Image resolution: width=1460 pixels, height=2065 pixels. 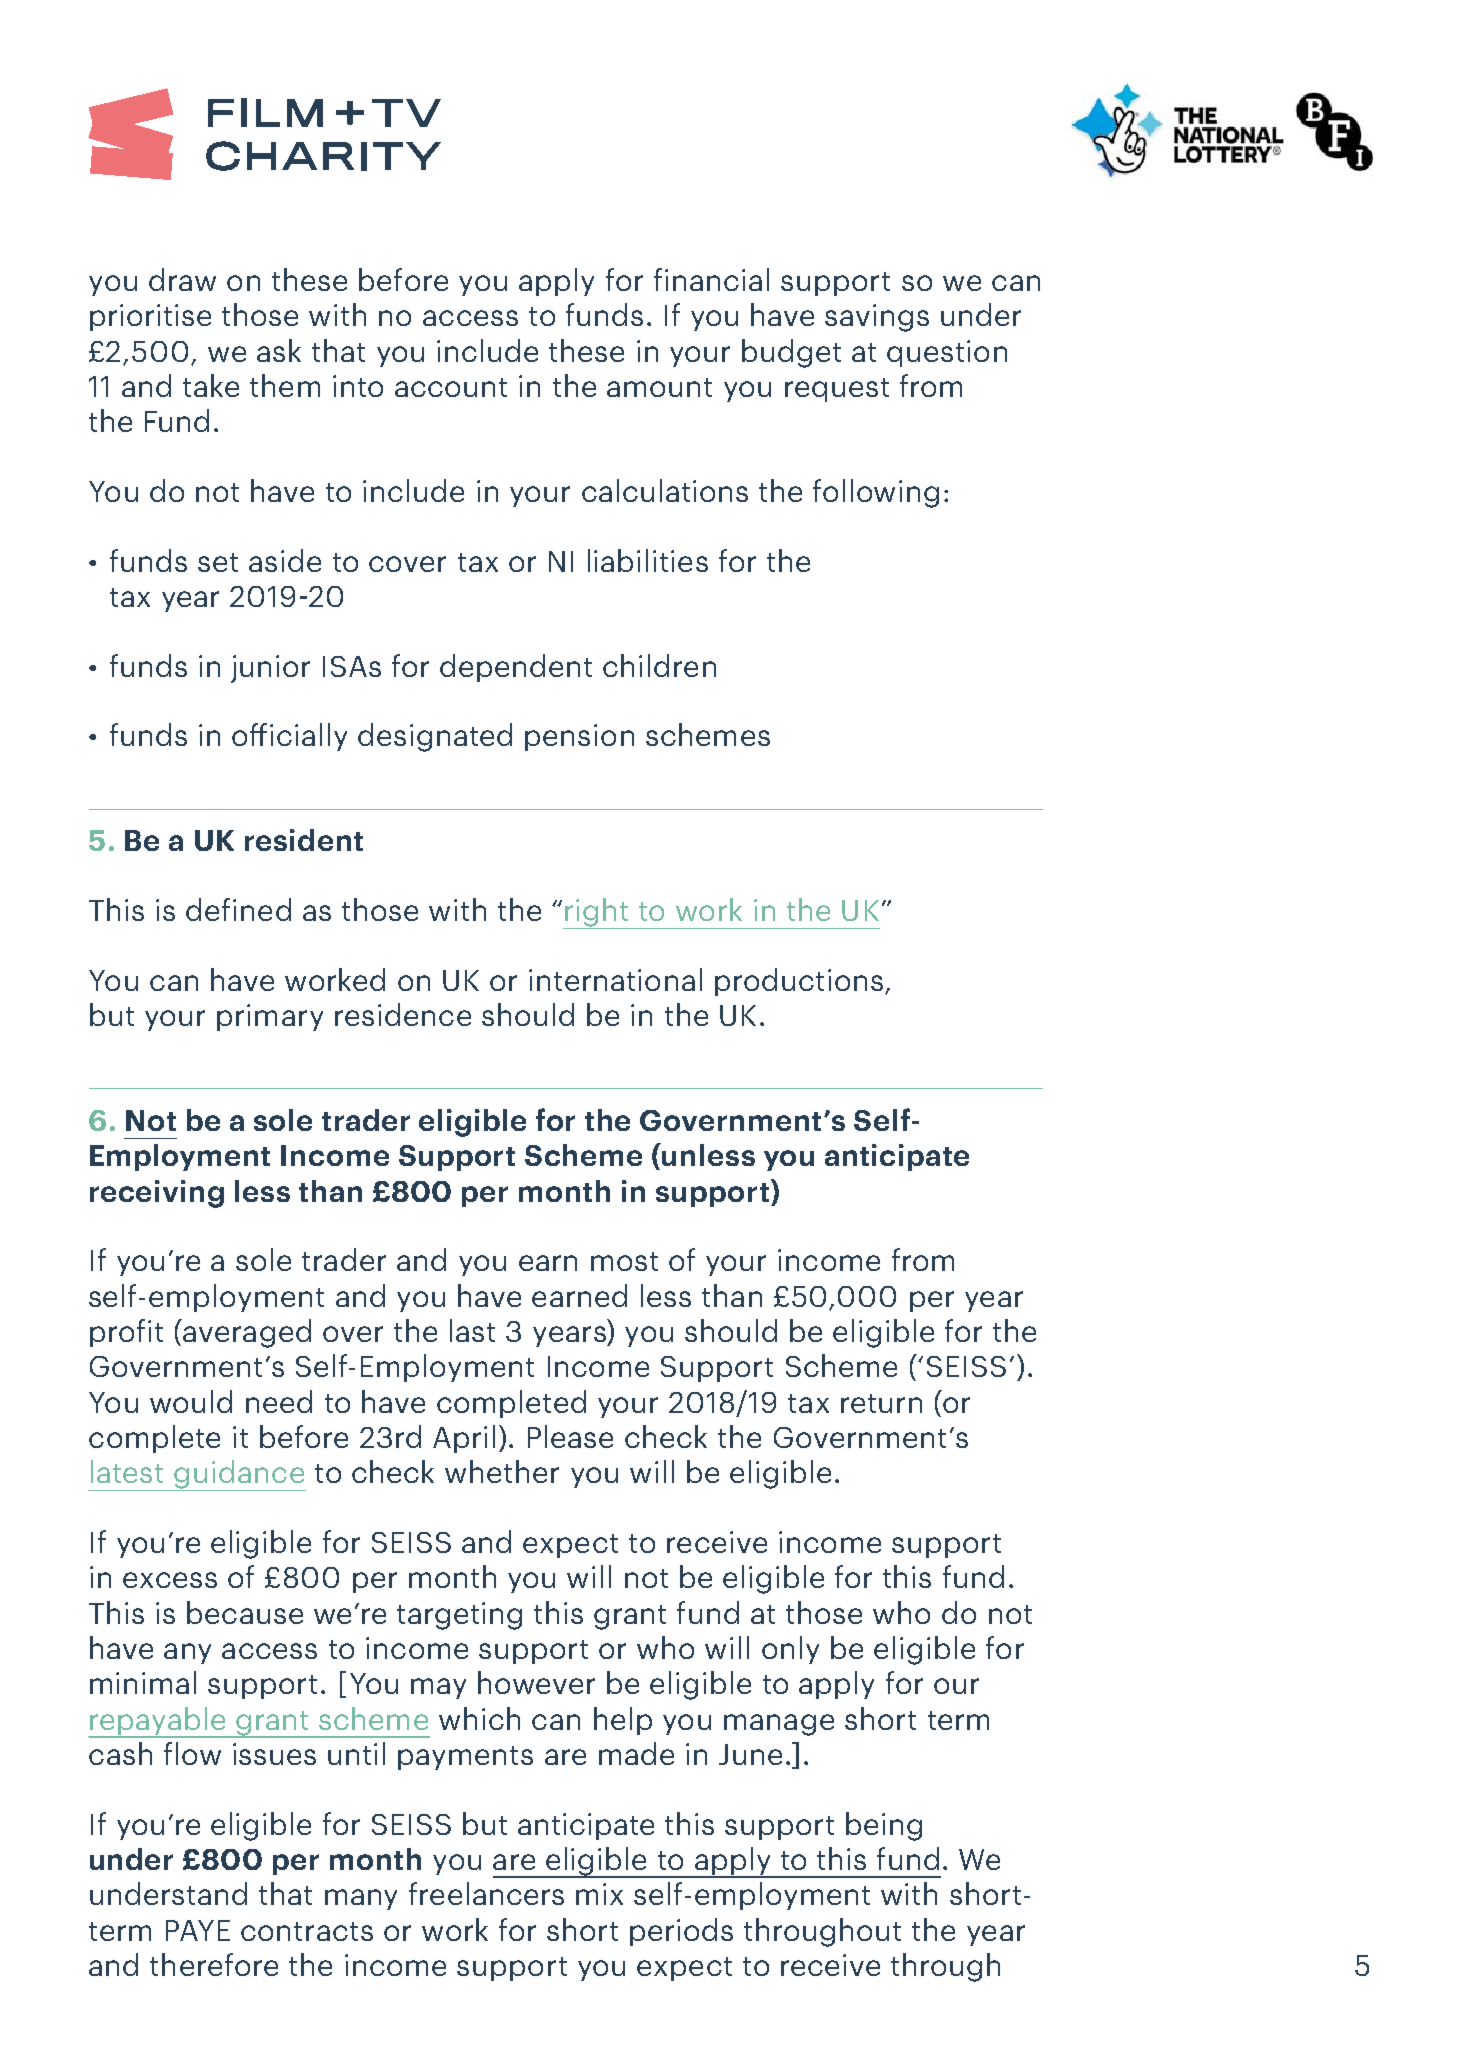 What do you see at coordinates (214, 1964) in the document?
I see `therefore` at bounding box center [214, 1964].
